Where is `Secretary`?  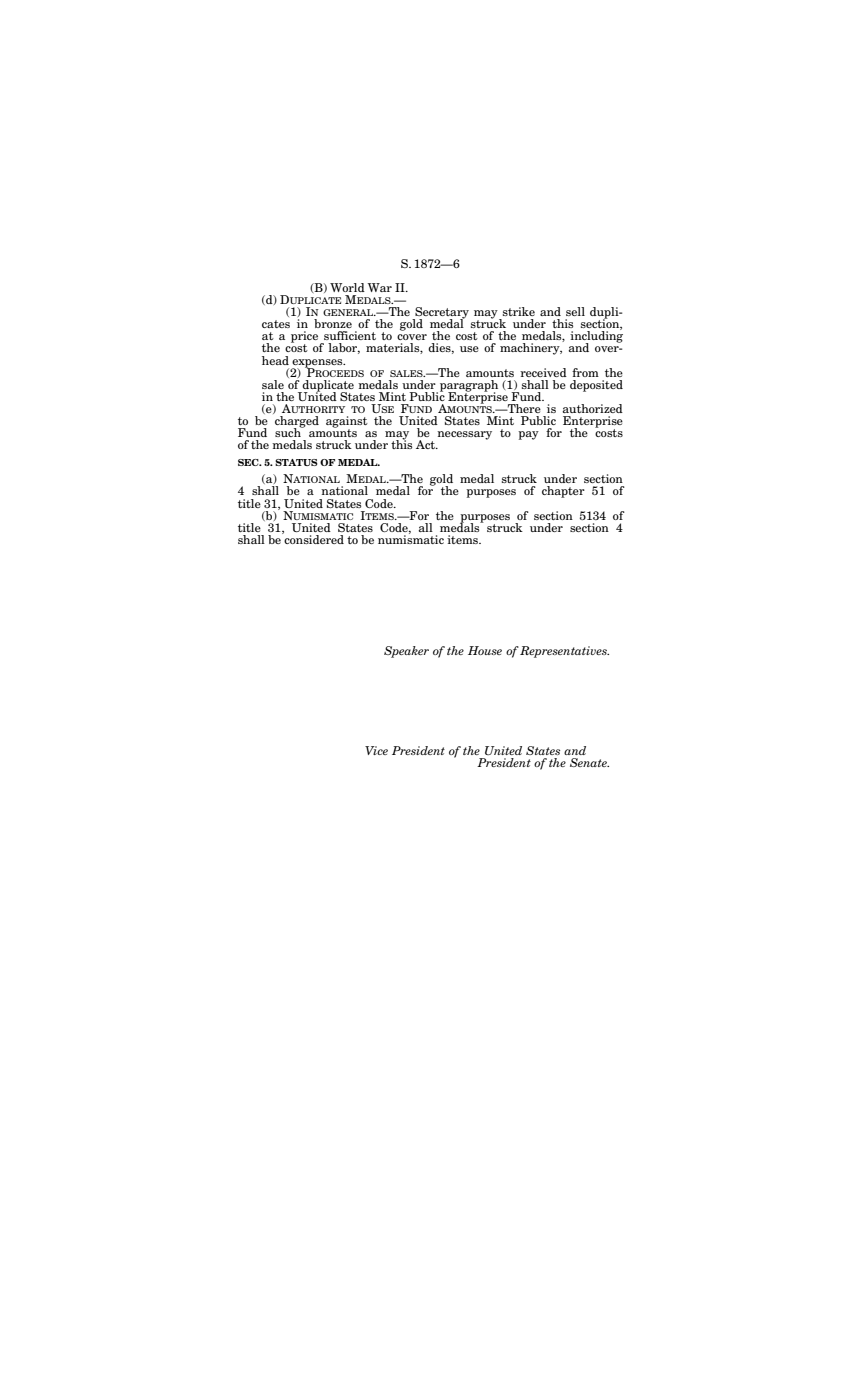 Secretary is located at coordinates (441, 314).
